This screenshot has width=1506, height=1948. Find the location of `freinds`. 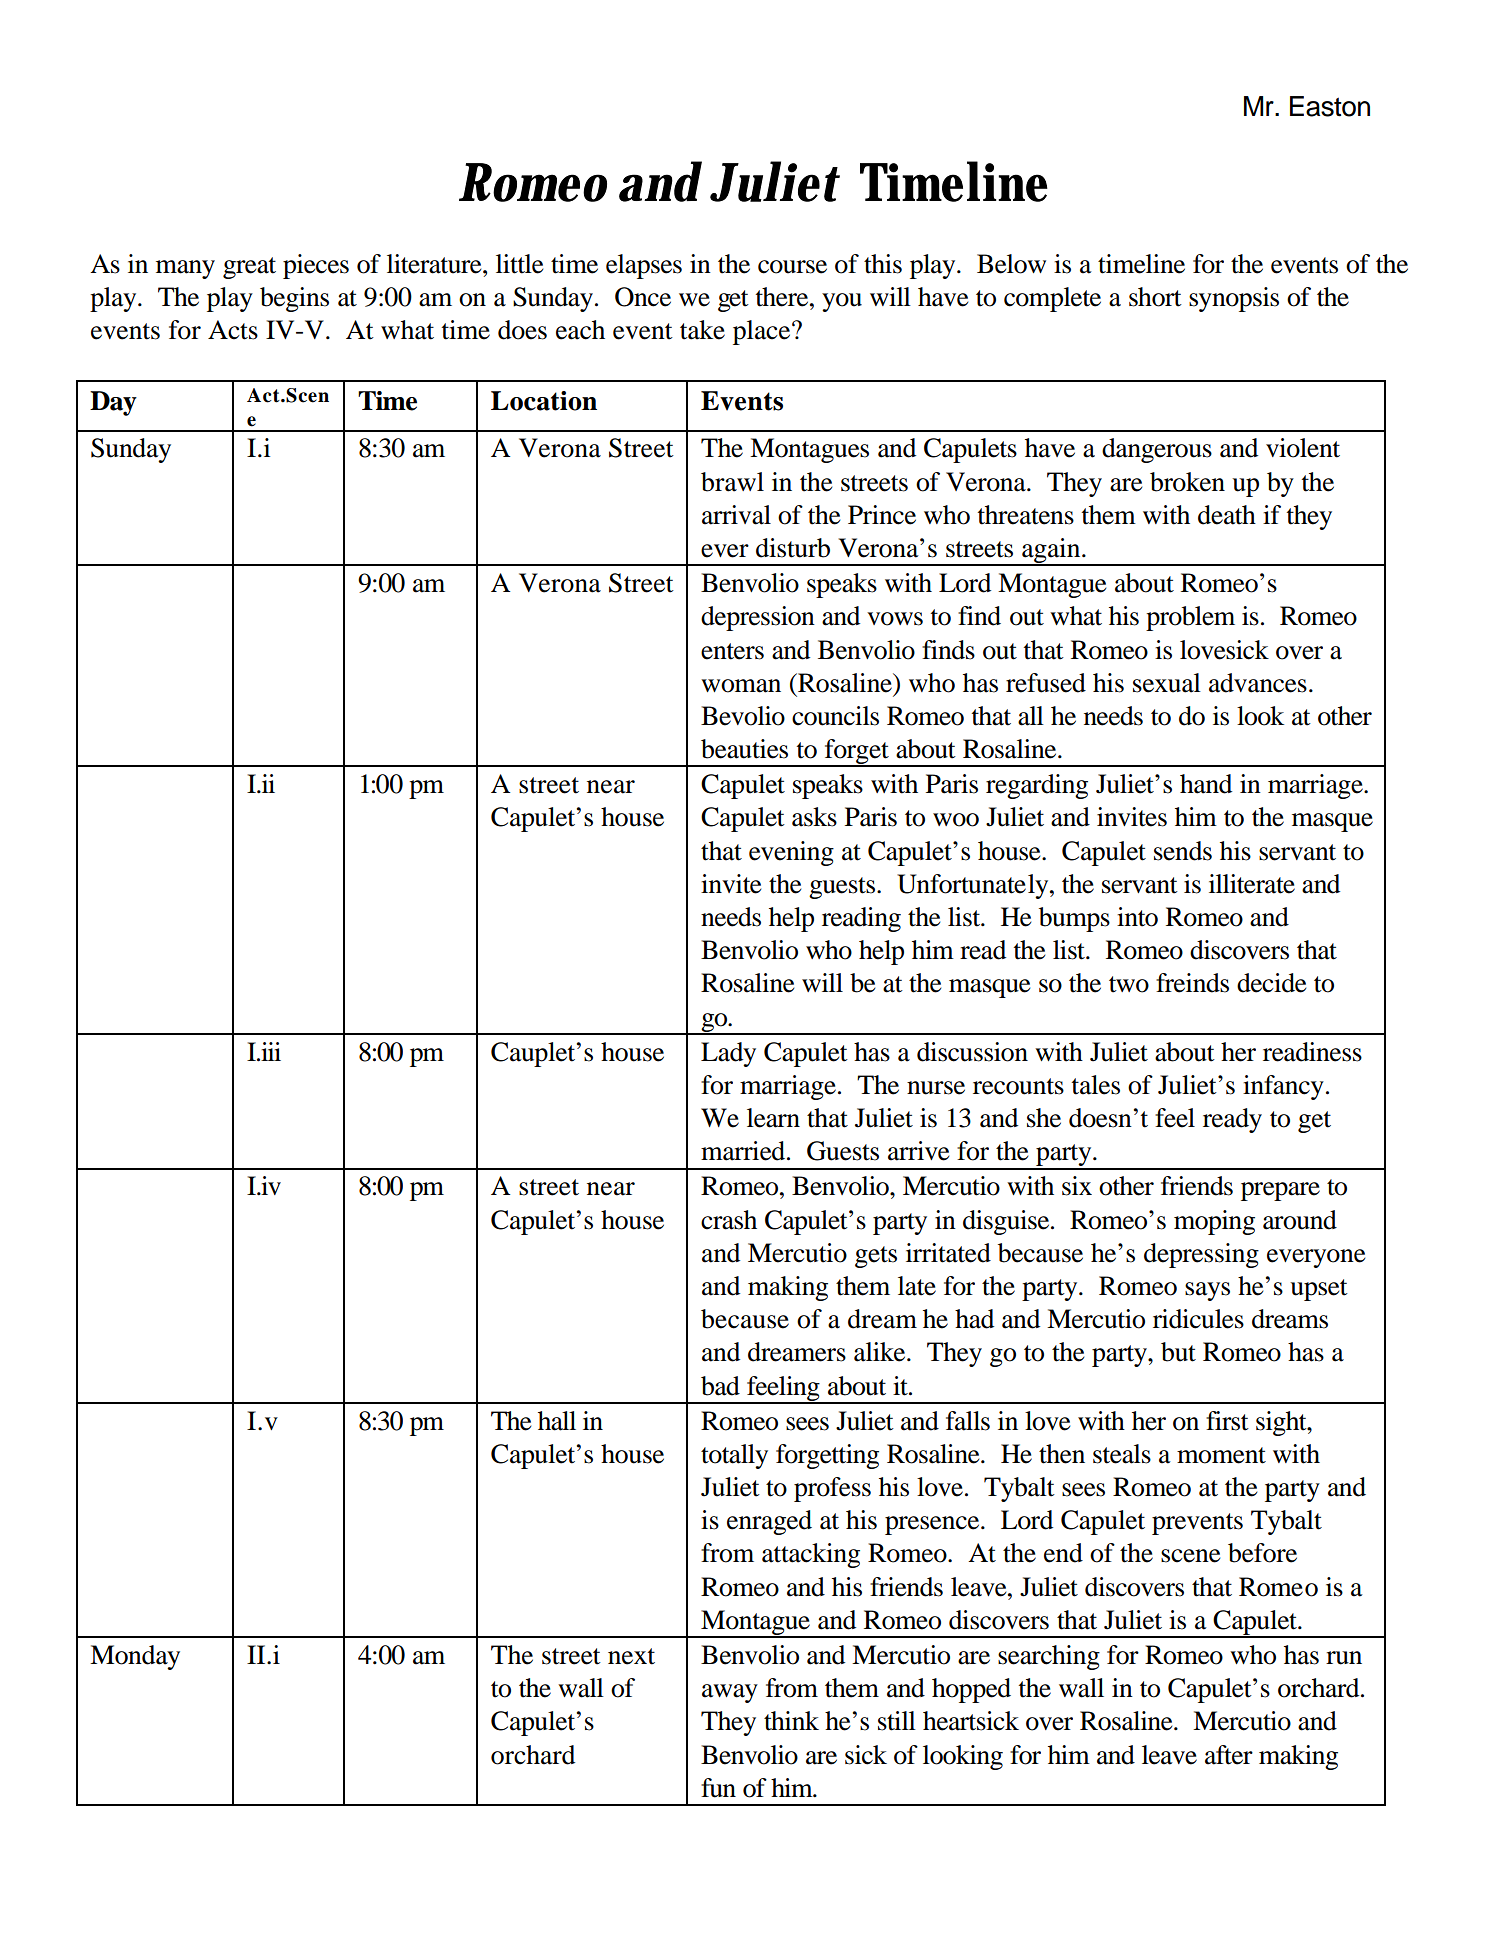

freinds is located at coordinates (1192, 983).
